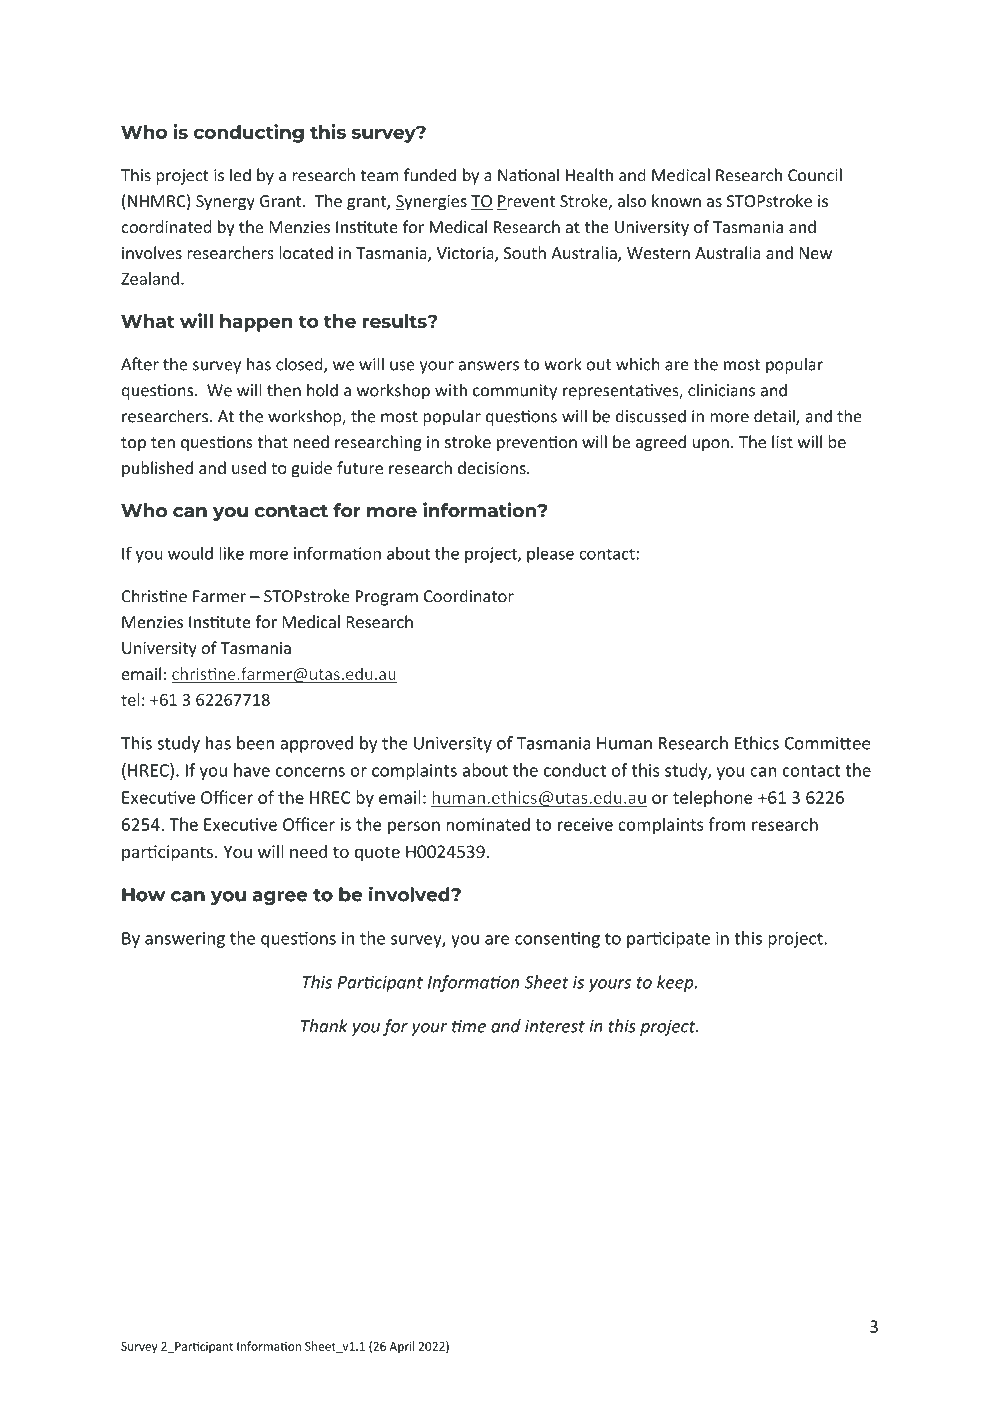 Image resolution: width=1000 pixels, height=1414 pixels. What do you see at coordinates (431, 203) in the screenshot?
I see `Synergies` at bounding box center [431, 203].
